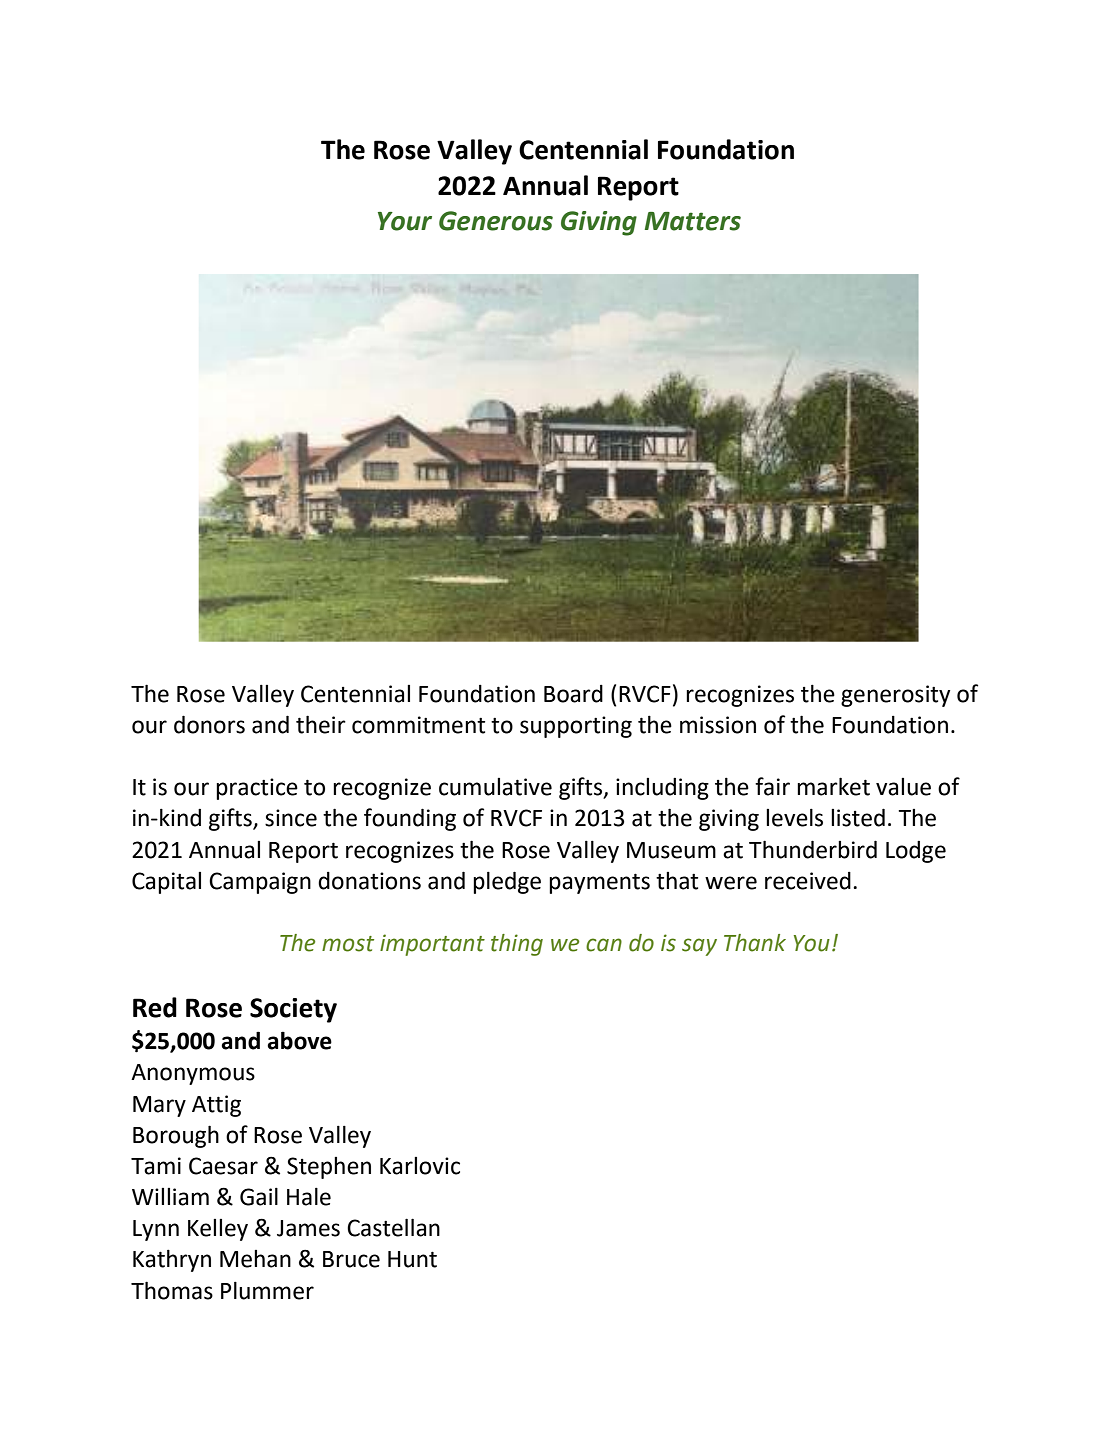 This image has height=1445, width=1117. I want to click on market, so click(833, 786).
